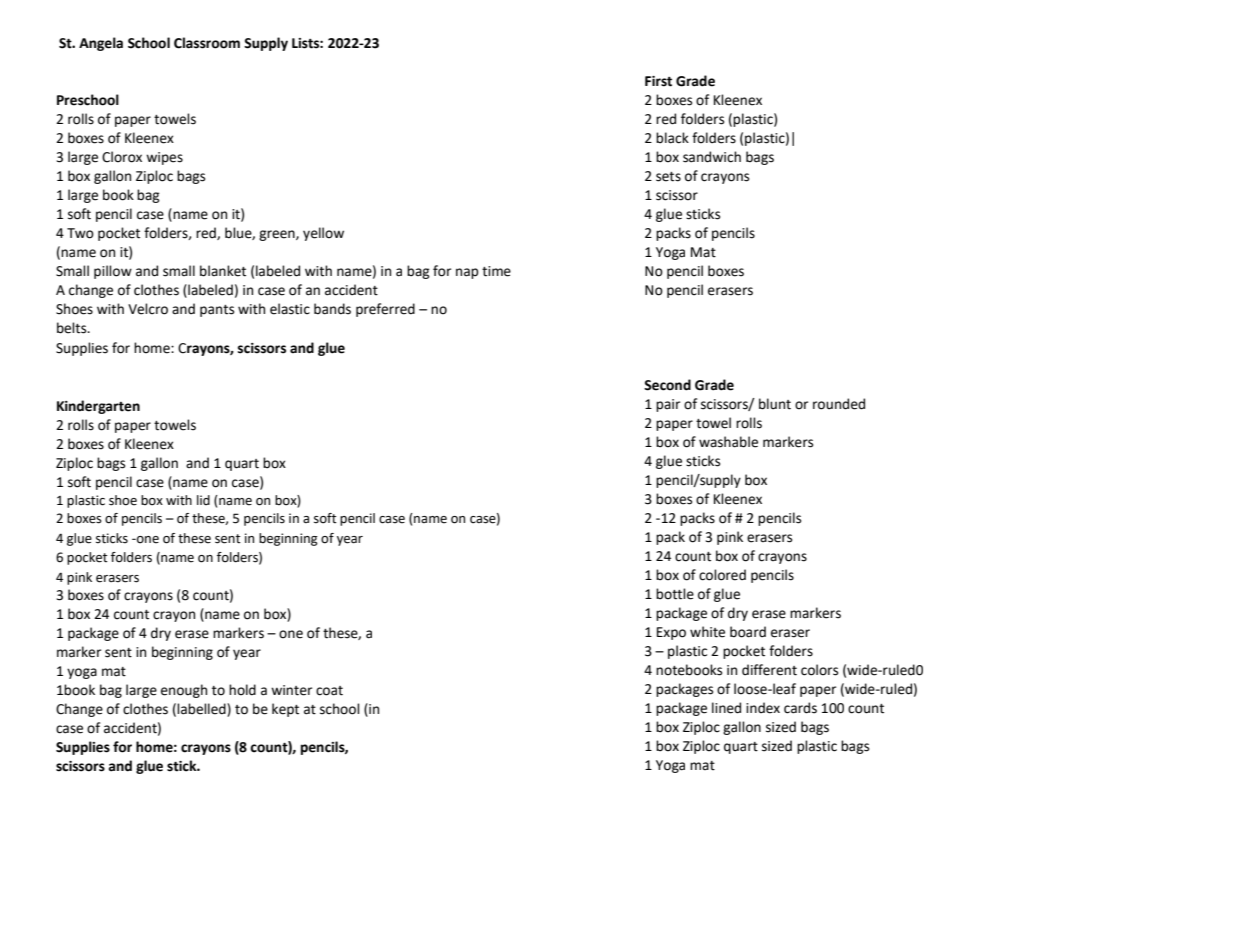 The height and width of the document is (952, 1233). Describe the element at coordinates (98, 407) in the document. I see `Kindergarten` at that location.
